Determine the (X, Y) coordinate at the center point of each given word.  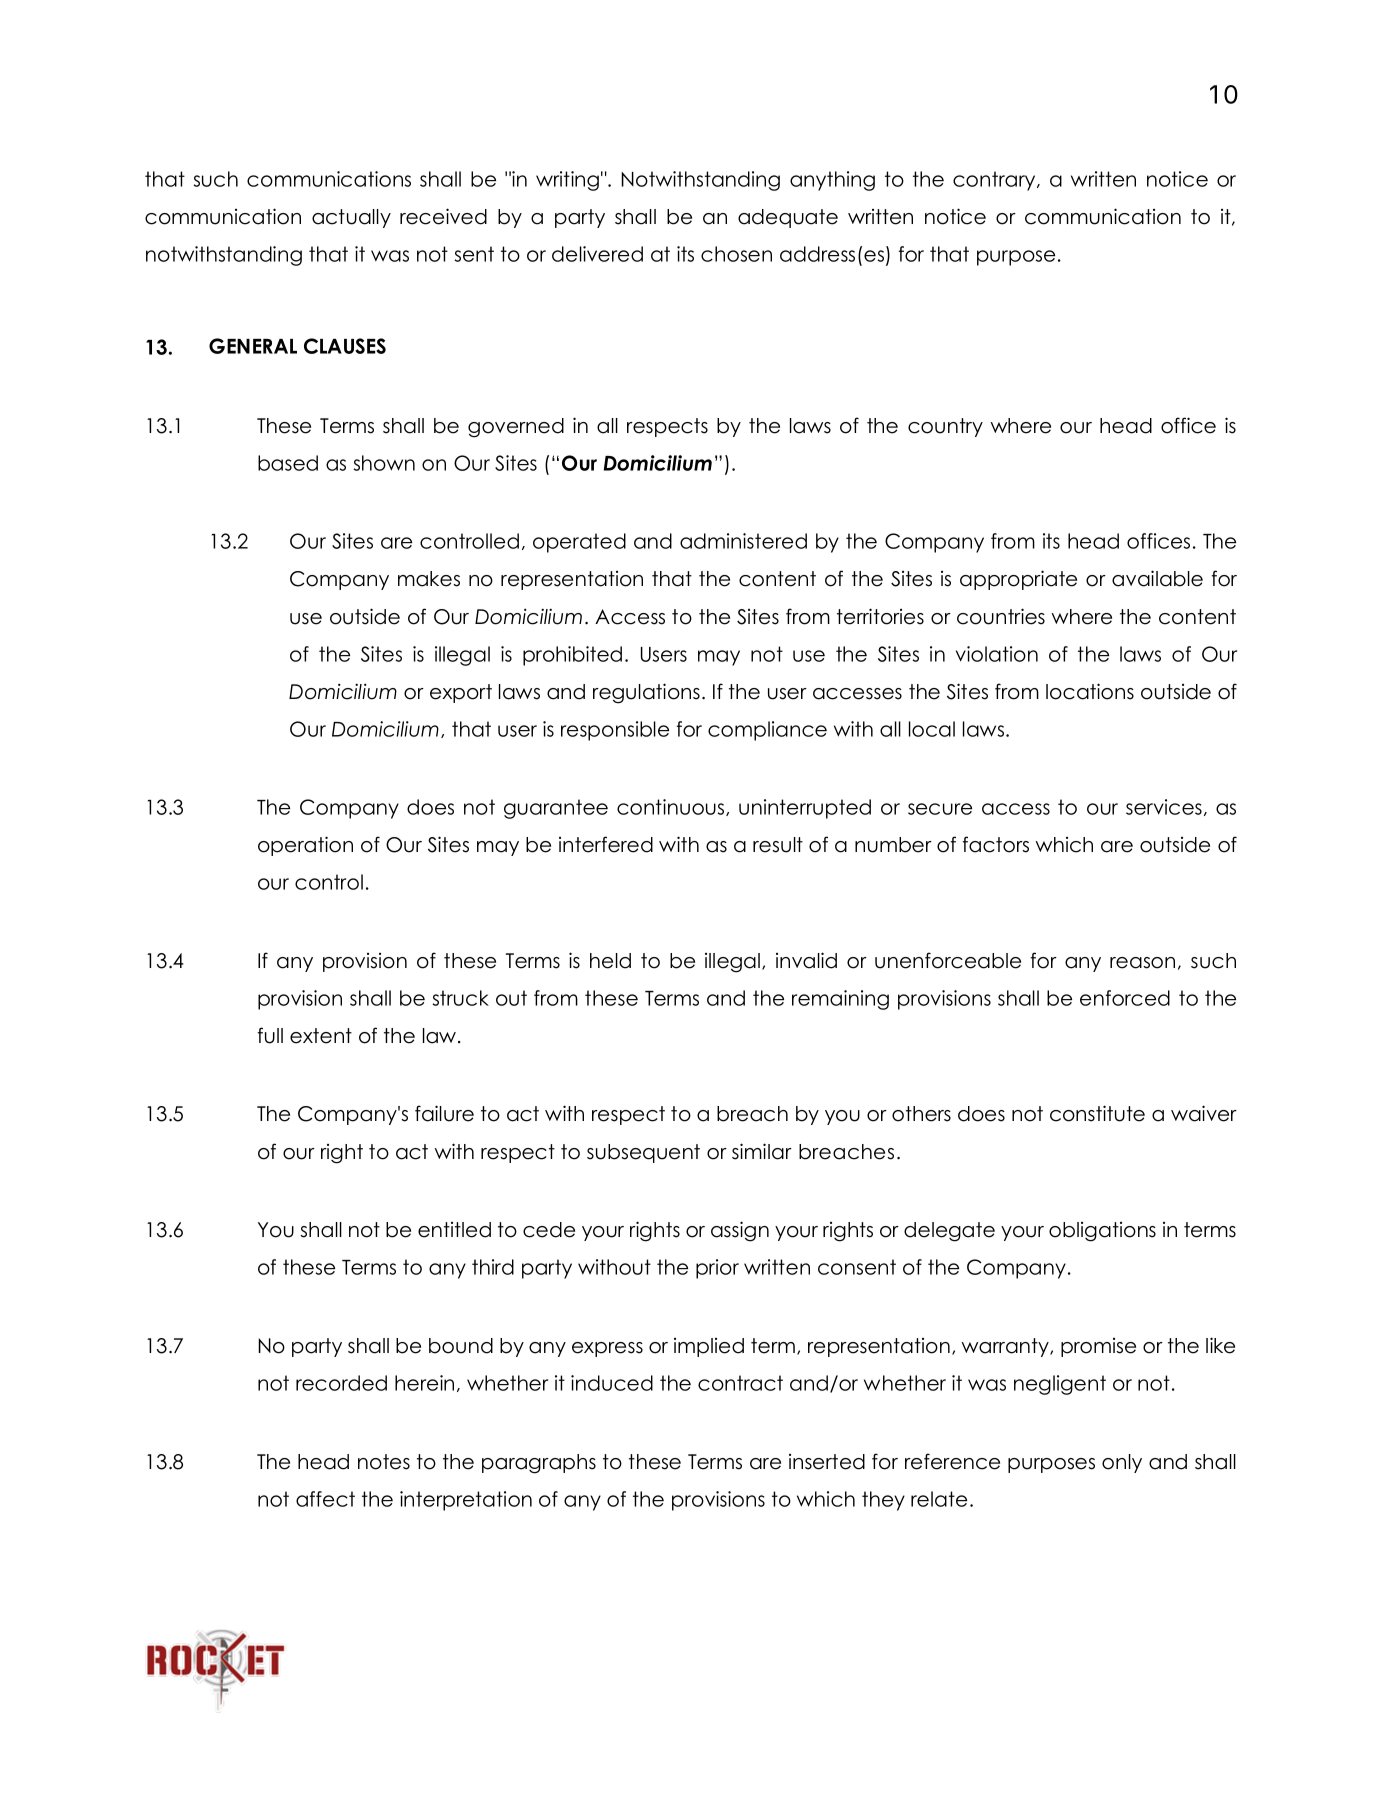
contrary (995, 181)
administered (743, 541)
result (778, 845)
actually (351, 218)
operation (305, 846)
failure (444, 1113)
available (1157, 578)
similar (762, 1151)
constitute (1097, 1113)
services (1164, 807)
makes (429, 579)
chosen (736, 254)
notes (384, 1462)
